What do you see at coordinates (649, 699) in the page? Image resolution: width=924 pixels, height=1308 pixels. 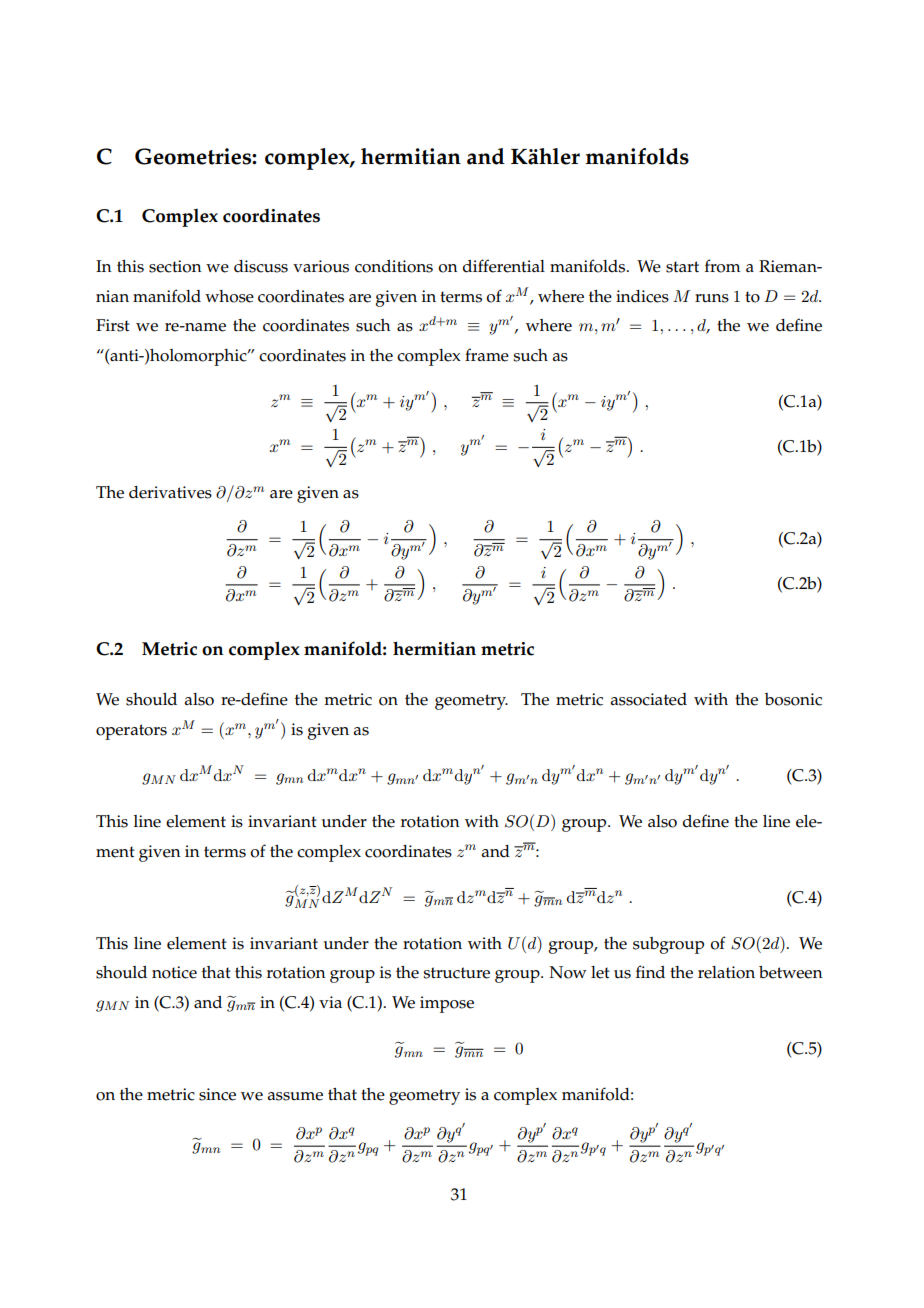 I see `associated` at bounding box center [649, 699].
